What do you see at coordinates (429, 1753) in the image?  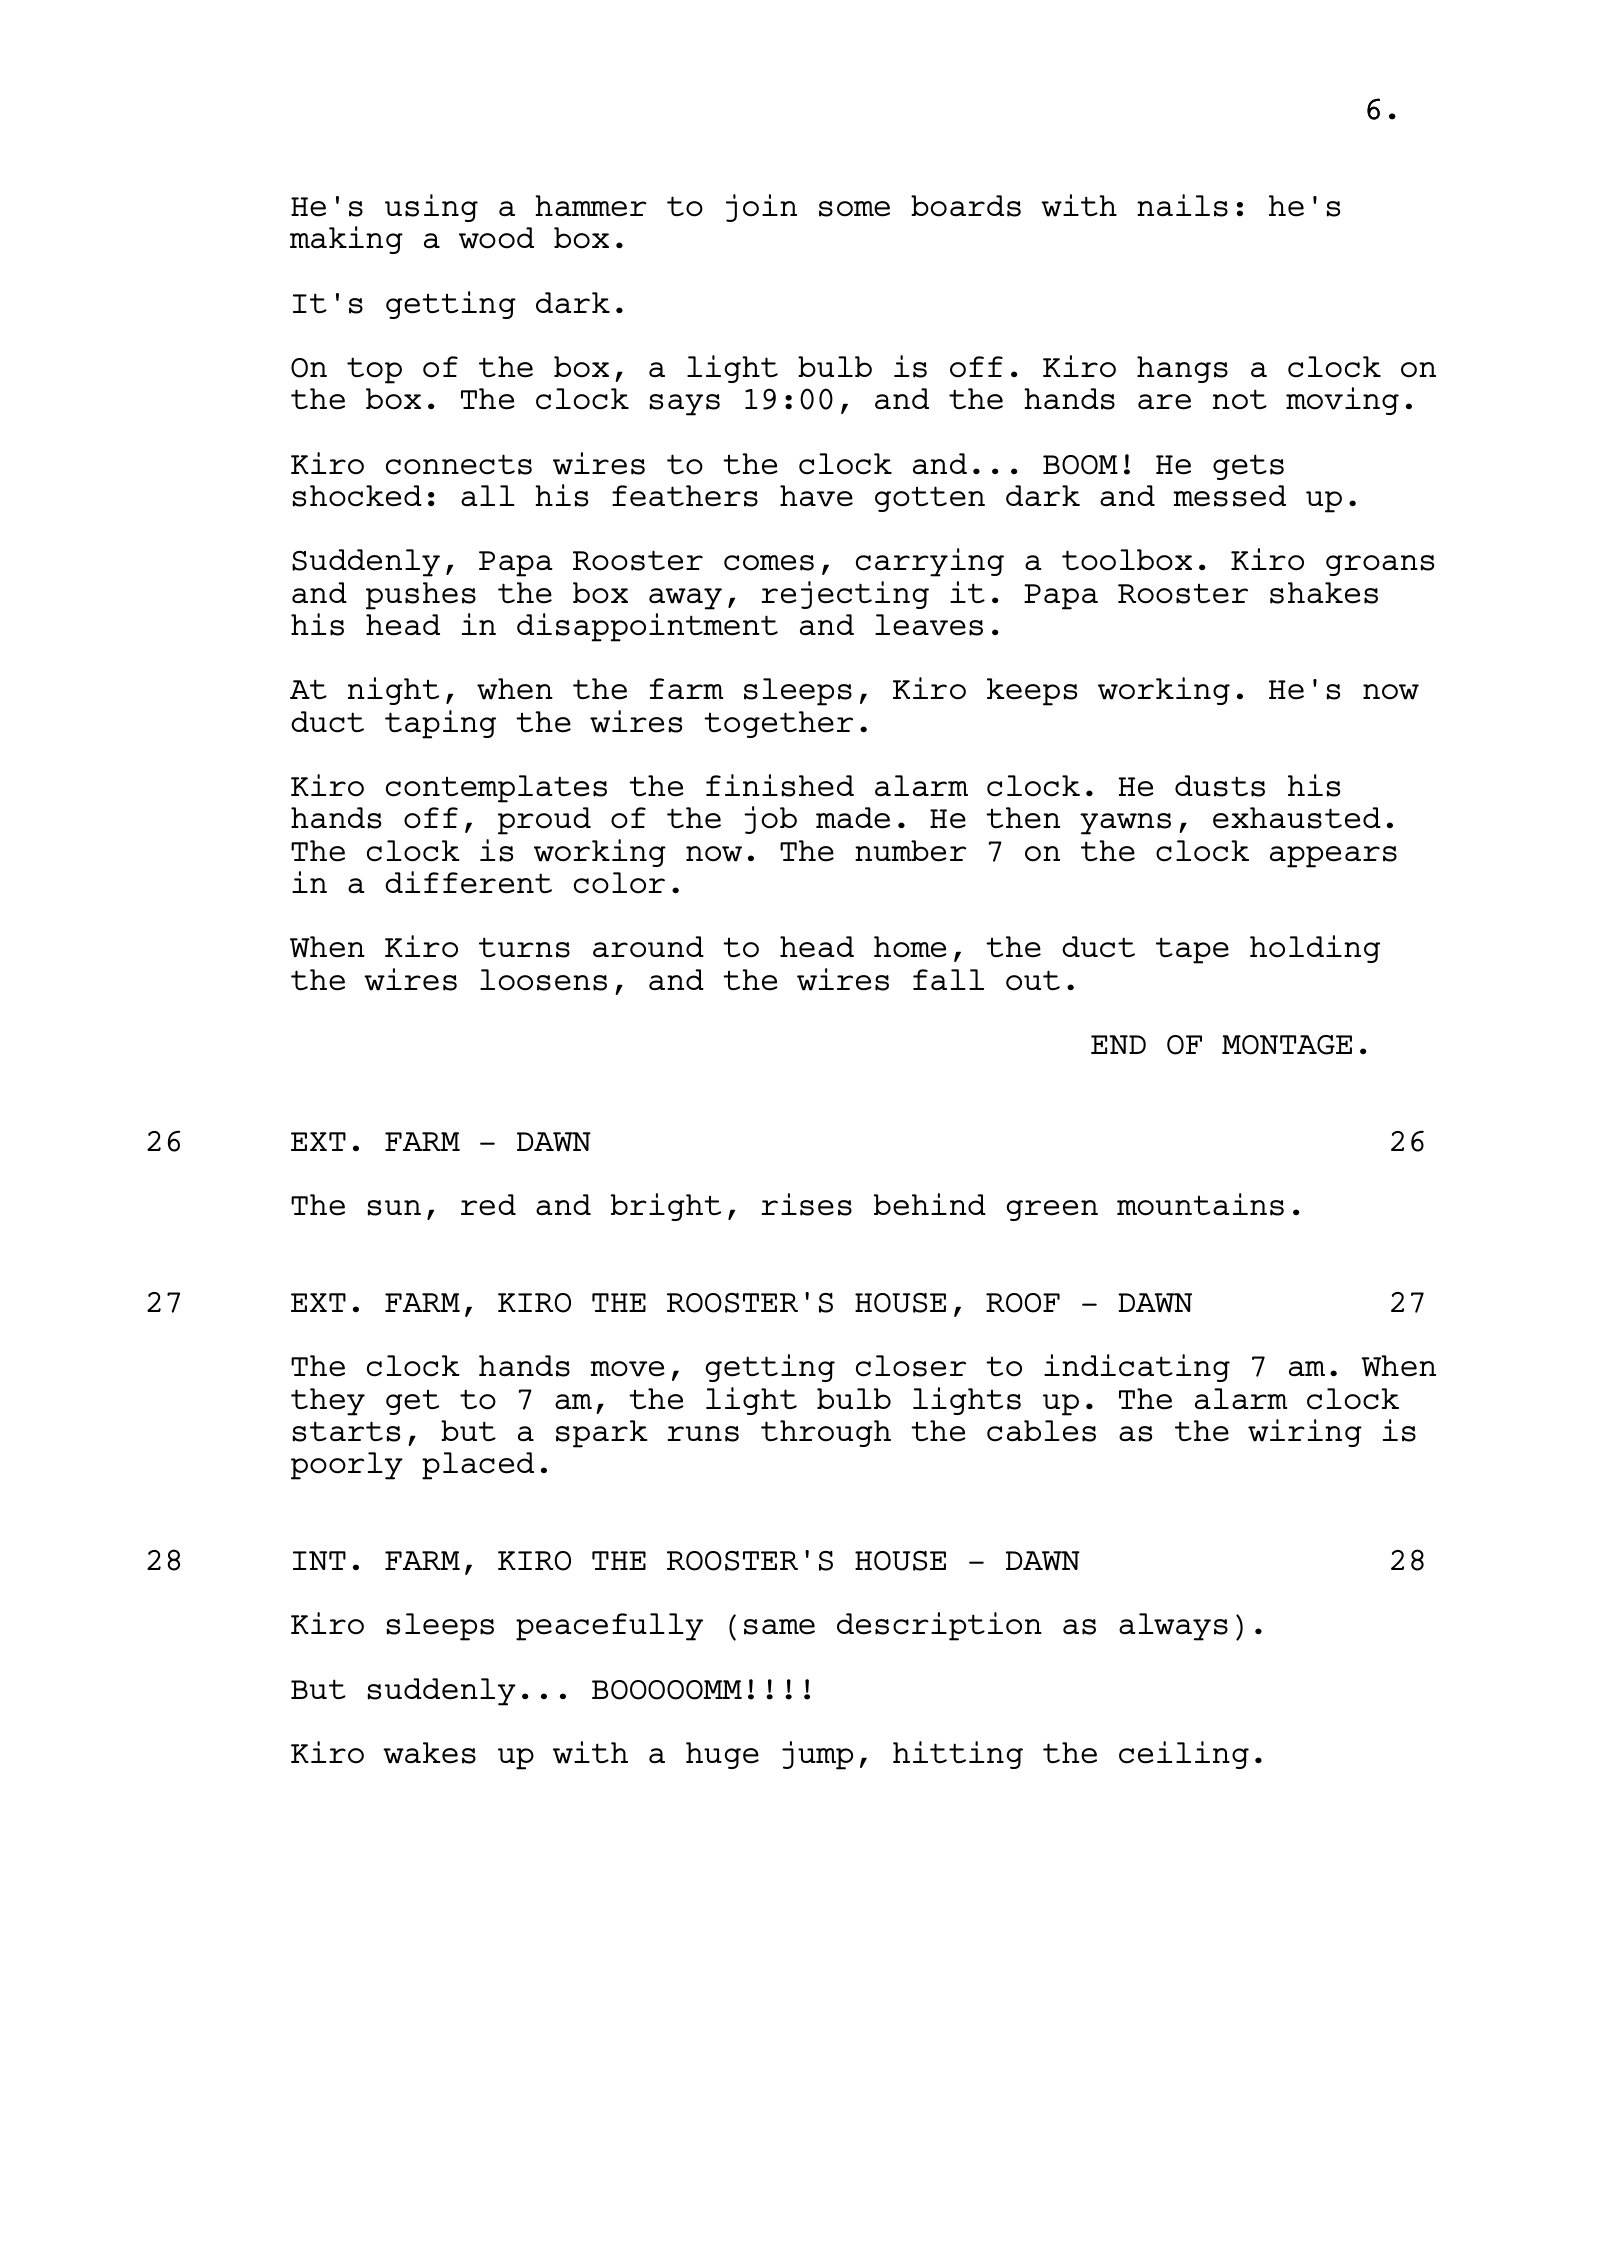 I see `wakes` at bounding box center [429, 1753].
